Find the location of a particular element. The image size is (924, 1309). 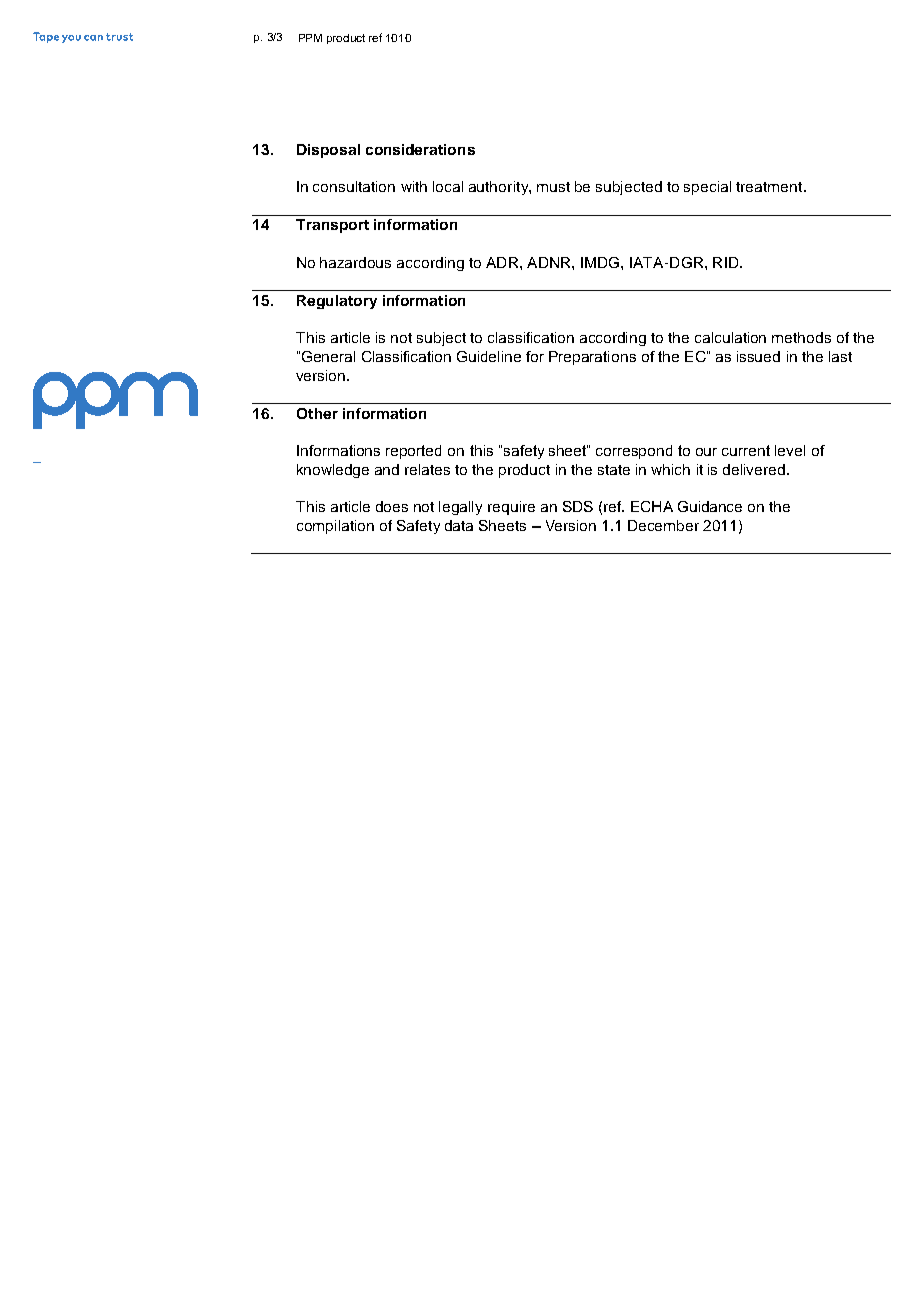

considerations is located at coordinates (420, 149).
